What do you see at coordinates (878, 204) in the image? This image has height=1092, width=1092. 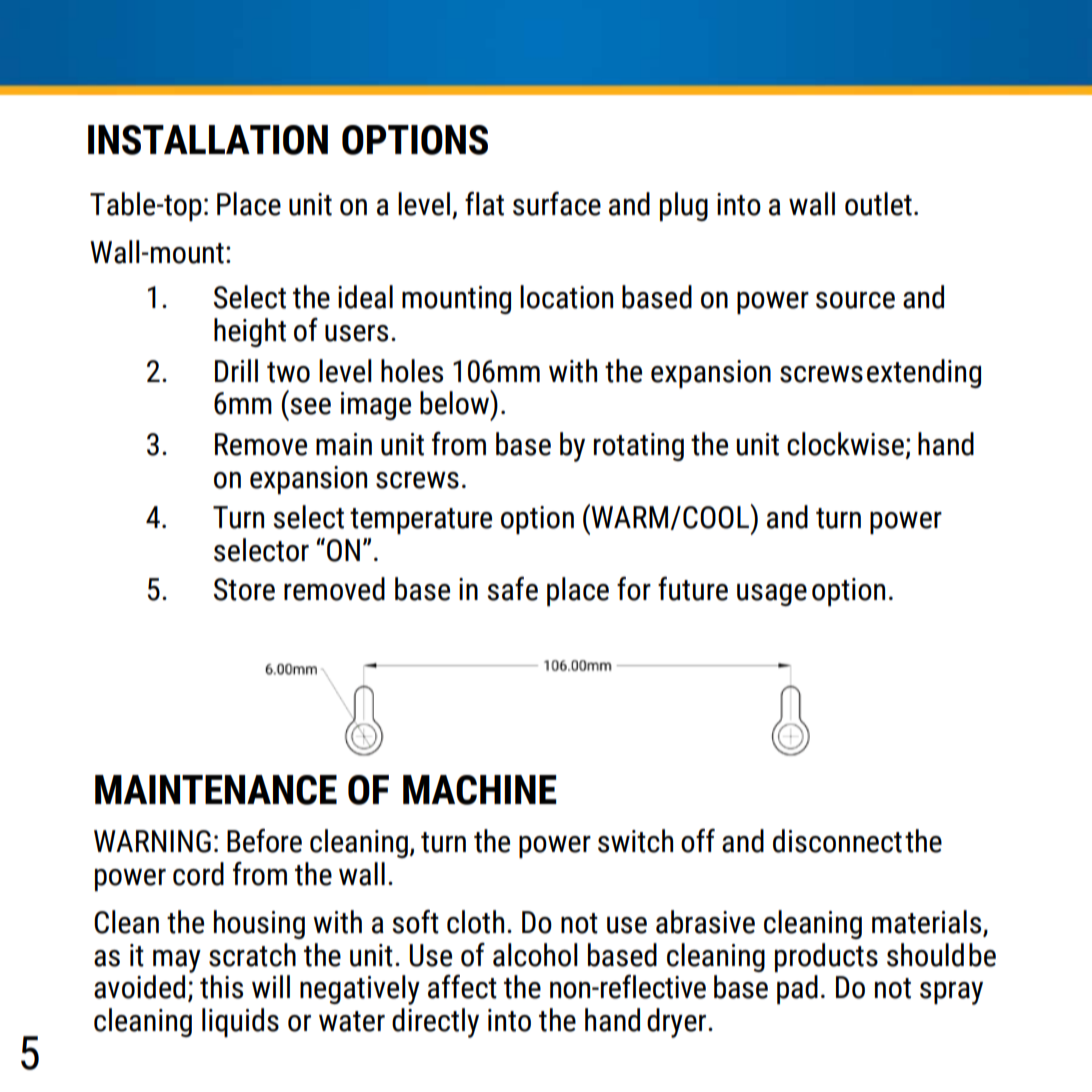 I see `outlet` at bounding box center [878, 204].
